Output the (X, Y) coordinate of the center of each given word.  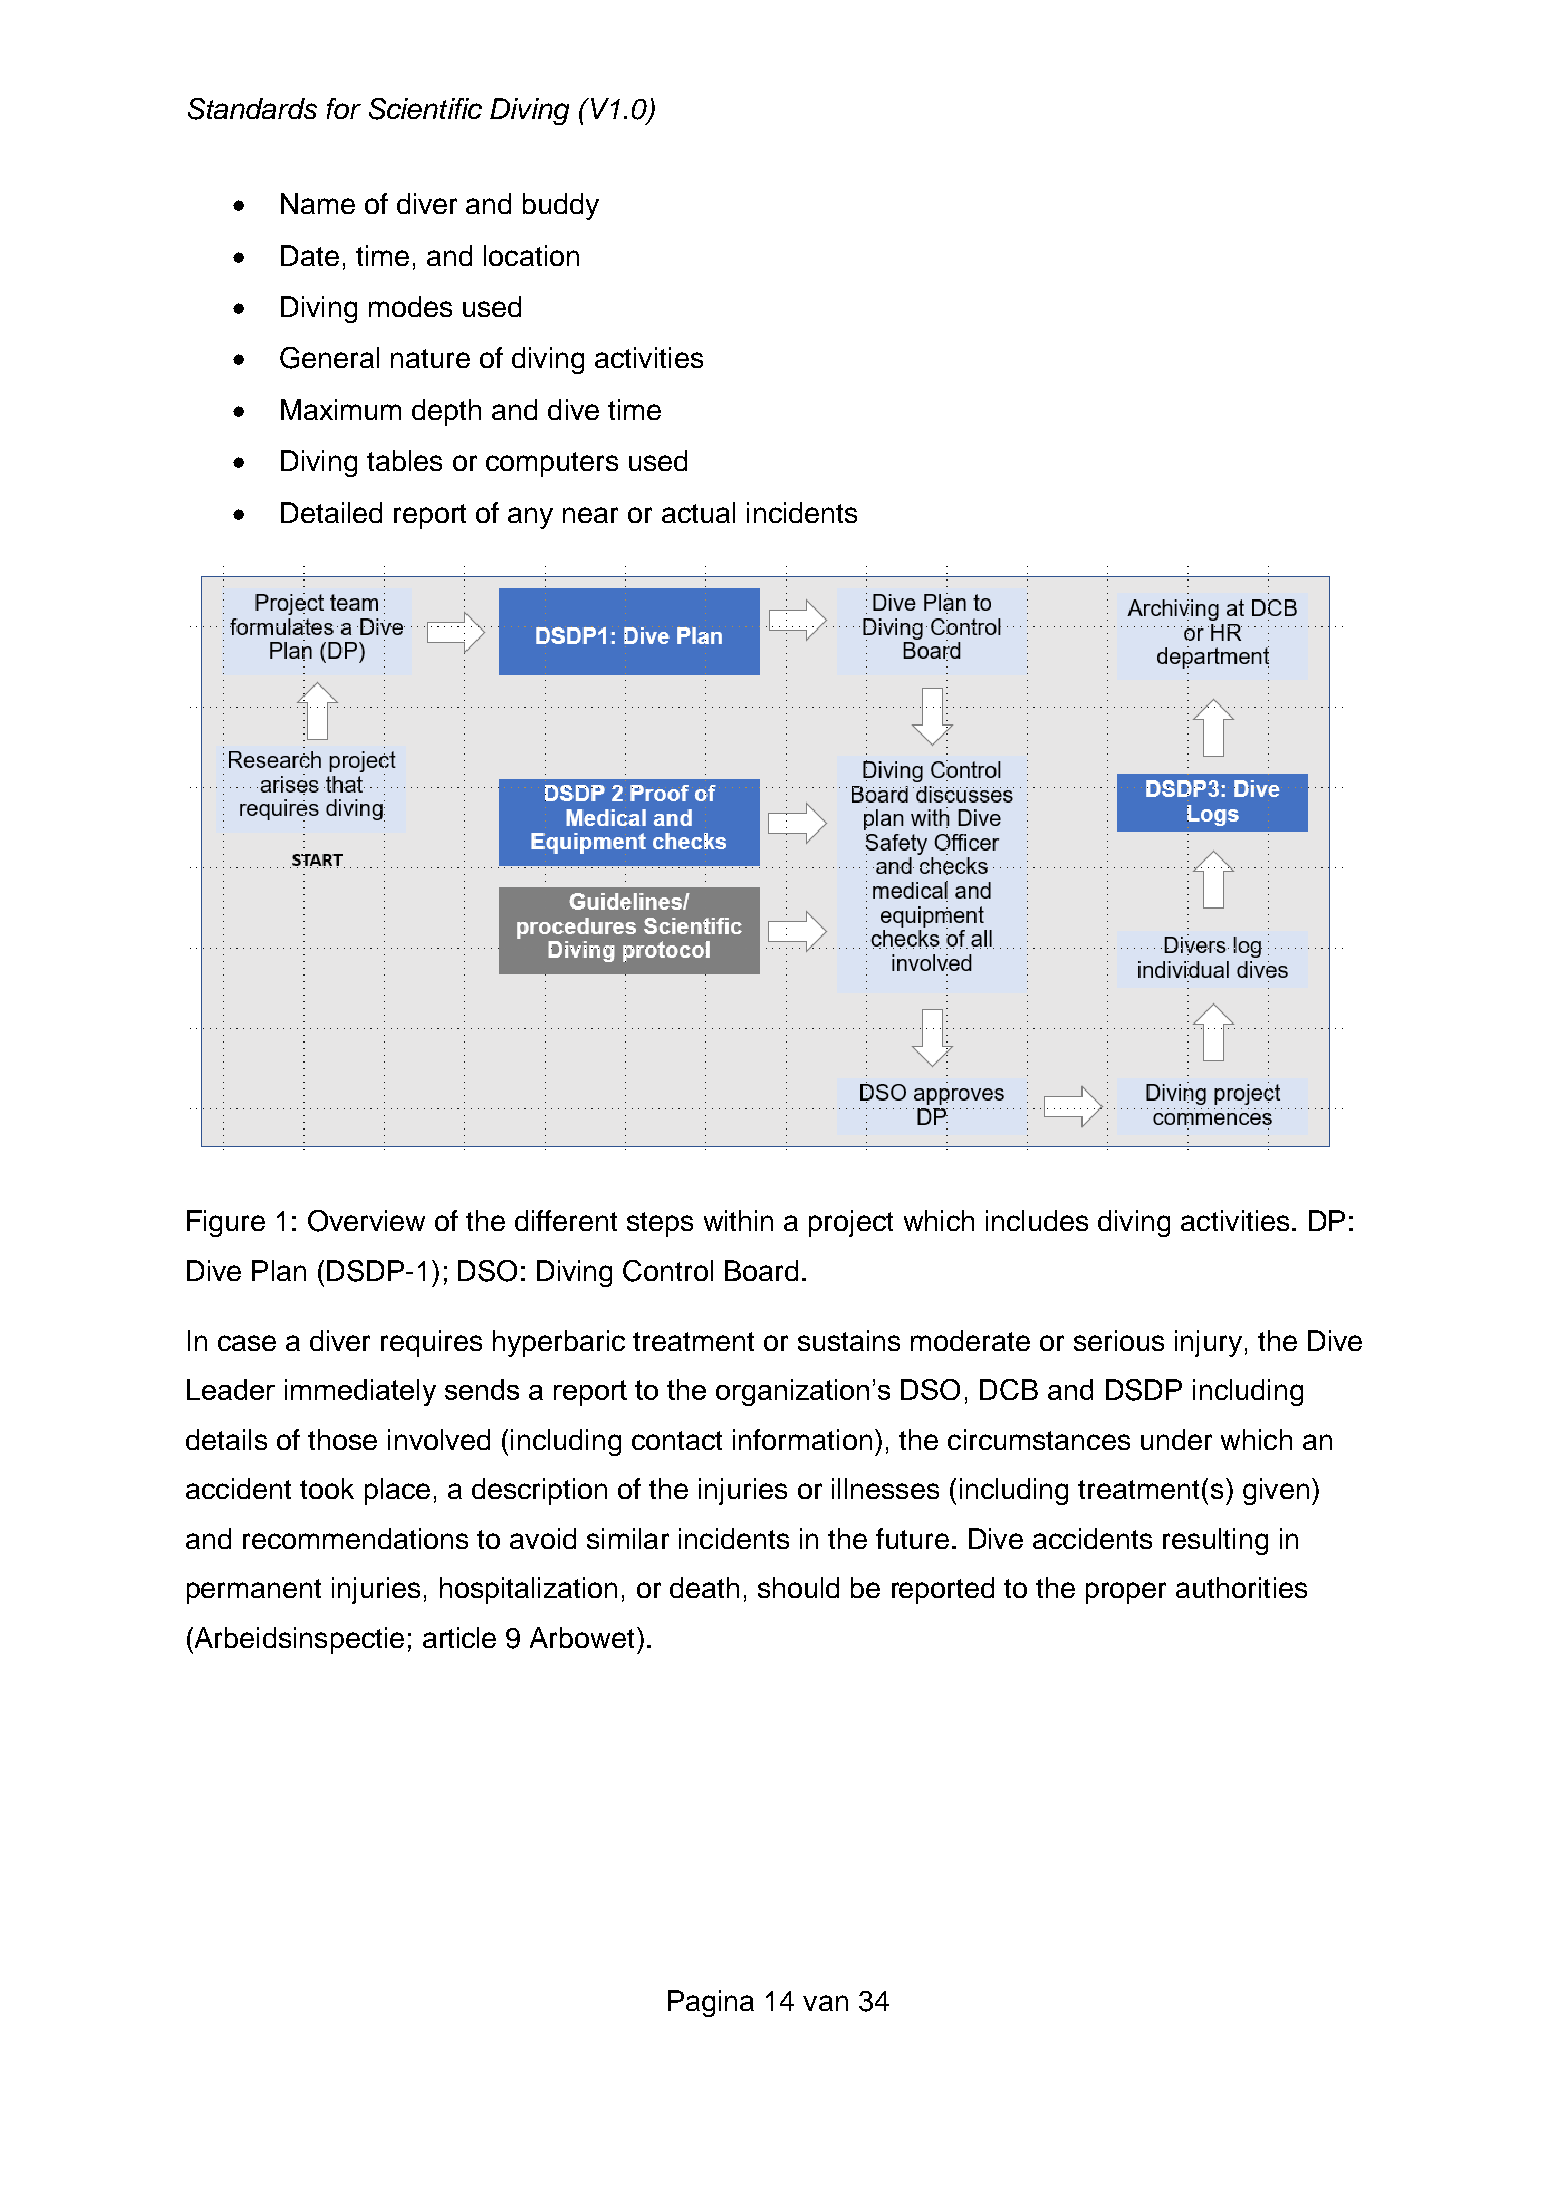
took (327, 1488)
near (590, 515)
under (1176, 1439)
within (738, 1220)
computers (552, 464)
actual (698, 512)
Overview (366, 1221)
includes (1037, 1220)
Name (318, 203)
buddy (561, 206)
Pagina (711, 2003)
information (802, 1439)
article (459, 1637)
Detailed (331, 512)
